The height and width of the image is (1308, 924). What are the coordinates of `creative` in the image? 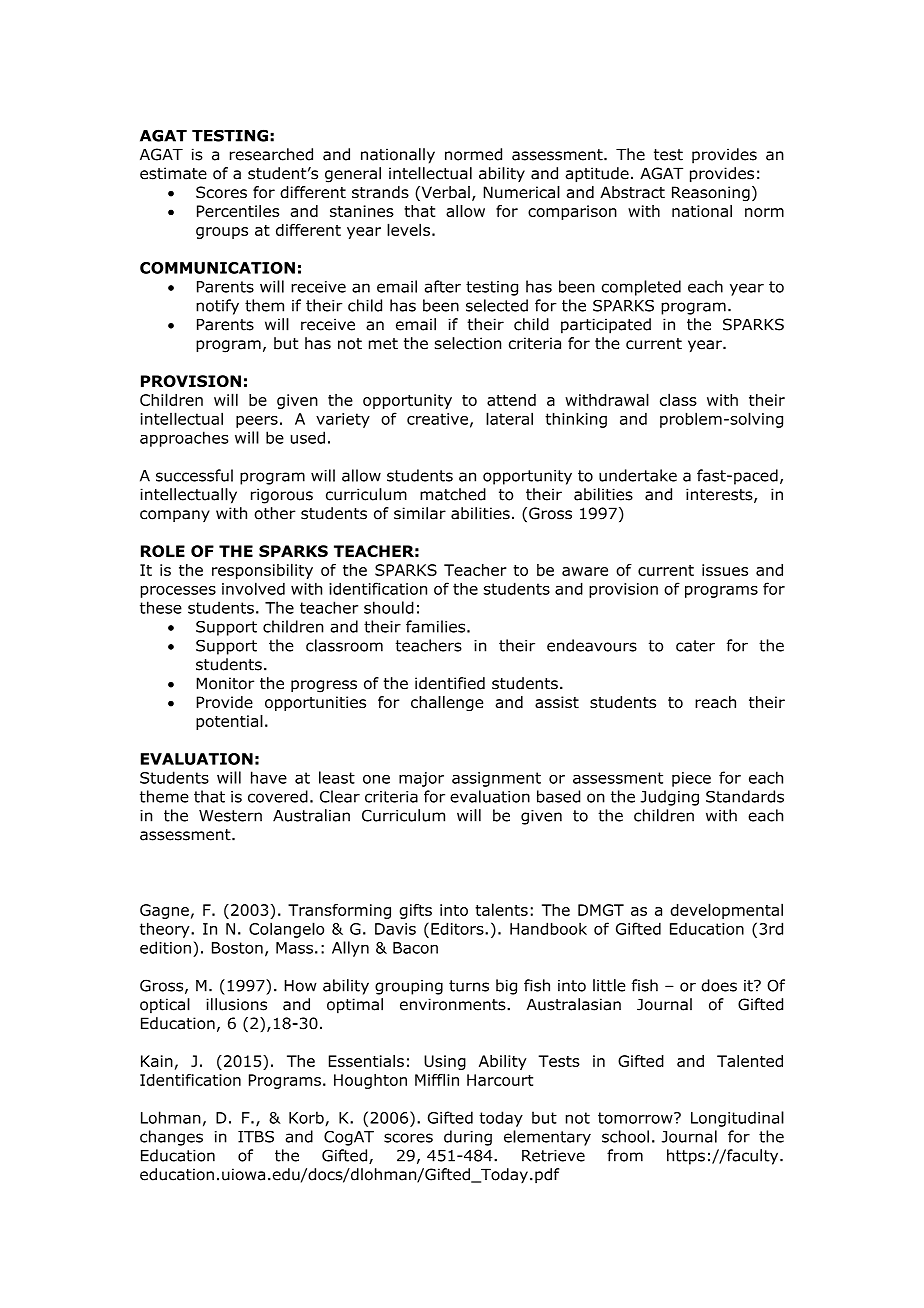 It's located at (437, 419).
